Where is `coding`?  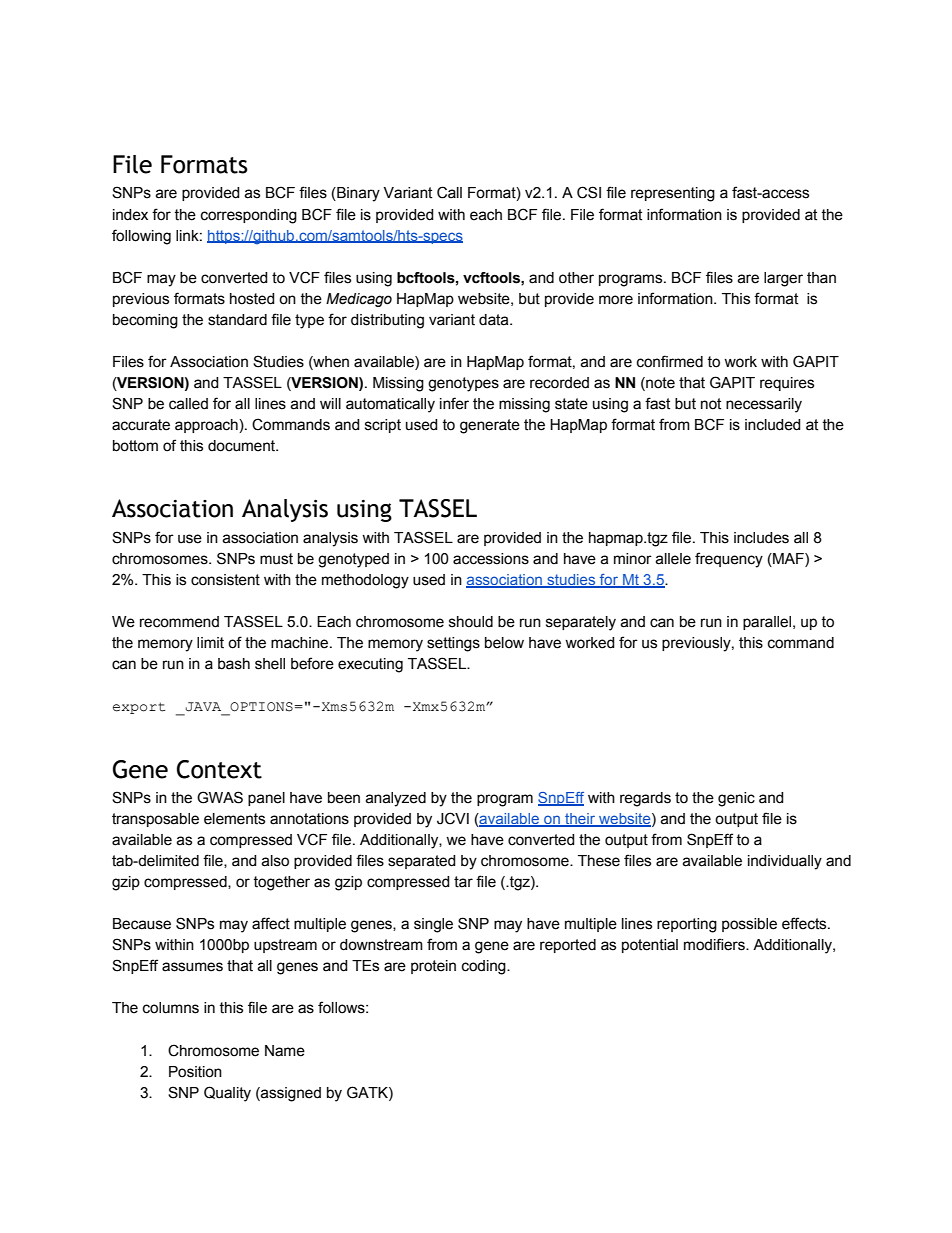
coding is located at coordinates (485, 967).
